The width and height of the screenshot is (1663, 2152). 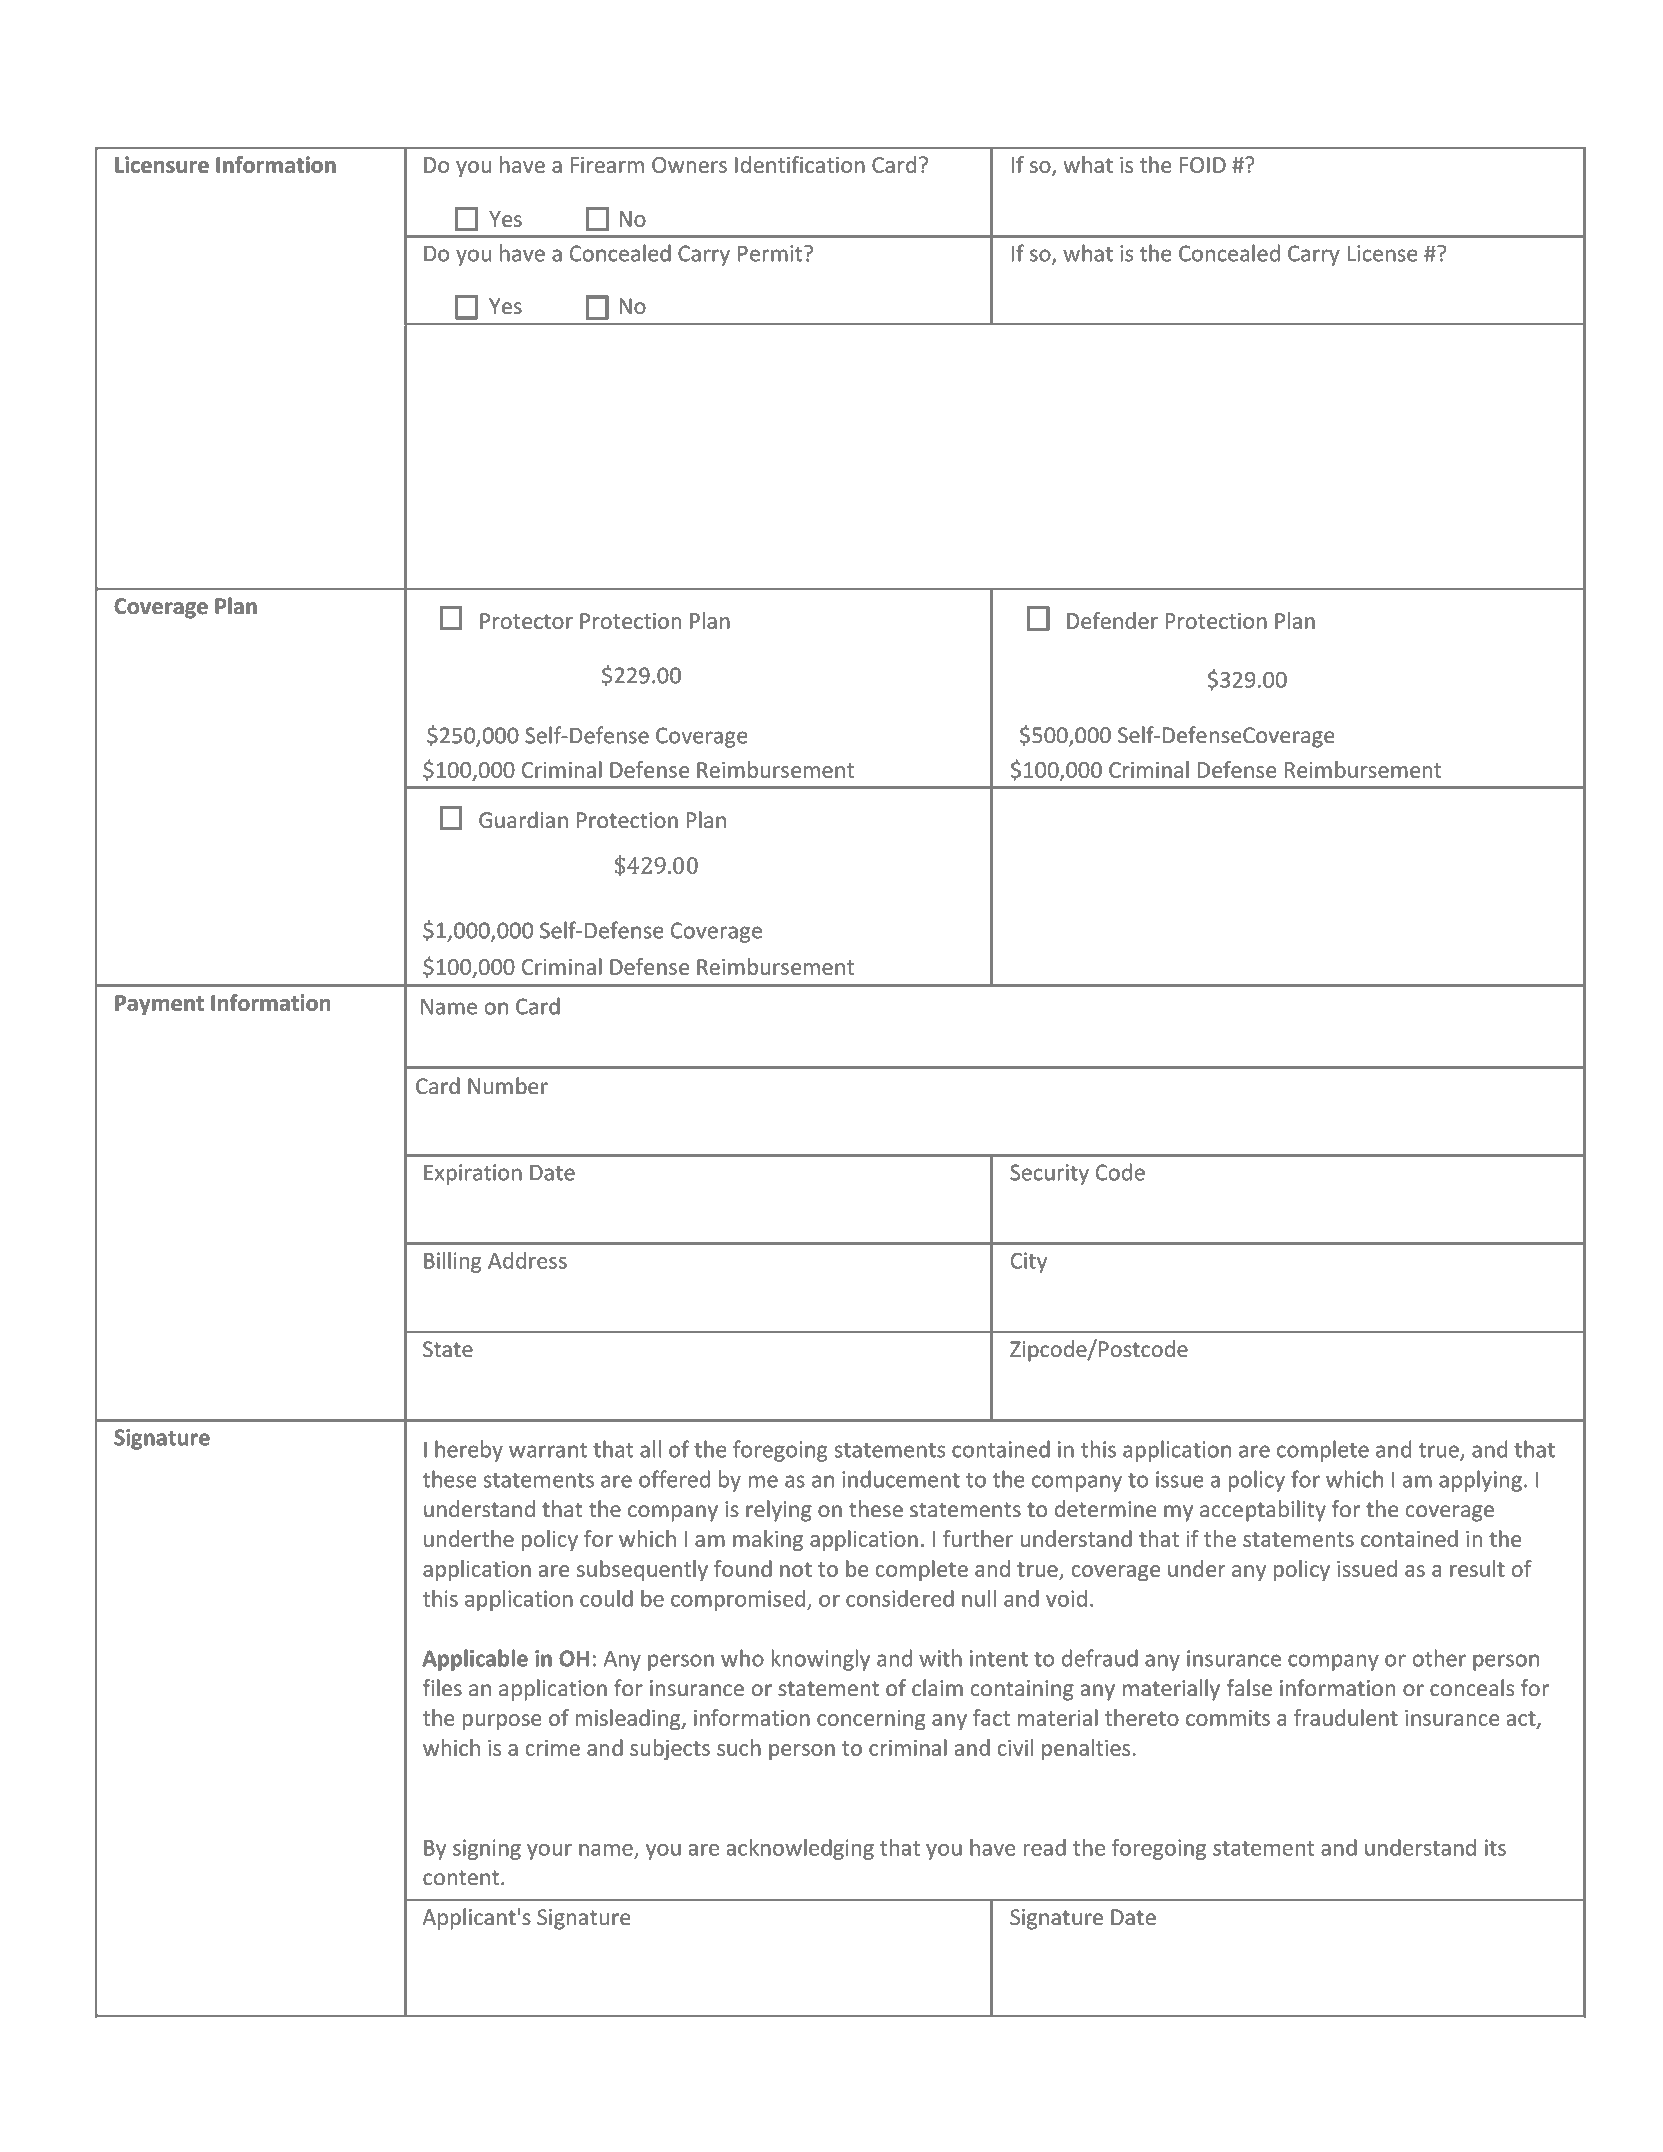 What do you see at coordinates (770, 253) in the screenshot?
I see `Permit` at bounding box center [770, 253].
